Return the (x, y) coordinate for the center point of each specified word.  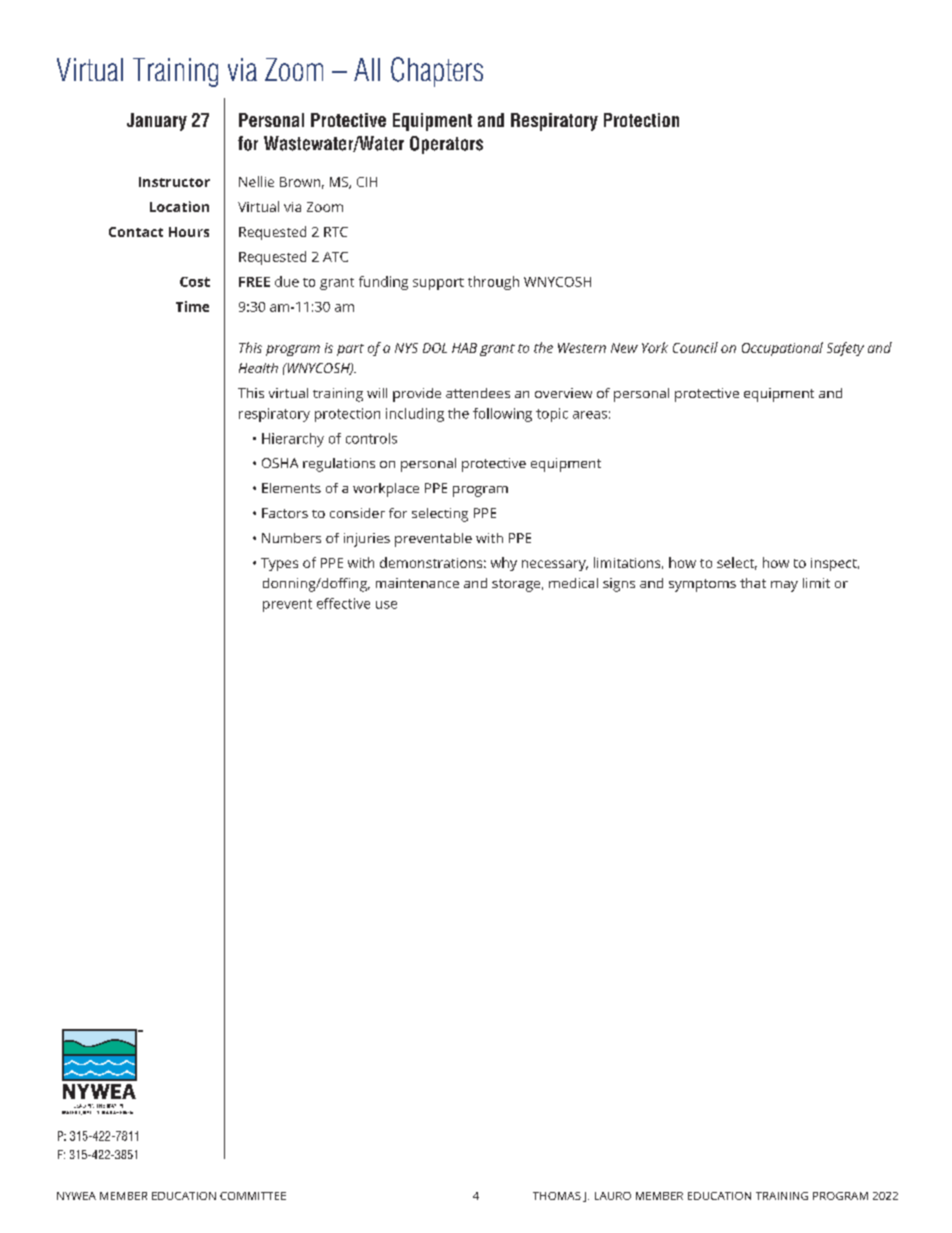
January (157, 122)
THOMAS (557, 1196)
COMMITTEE (253, 1196)
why (504, 564)
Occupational (782, 349)
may (784, 586)
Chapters (437, 72)
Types (279, 564)
